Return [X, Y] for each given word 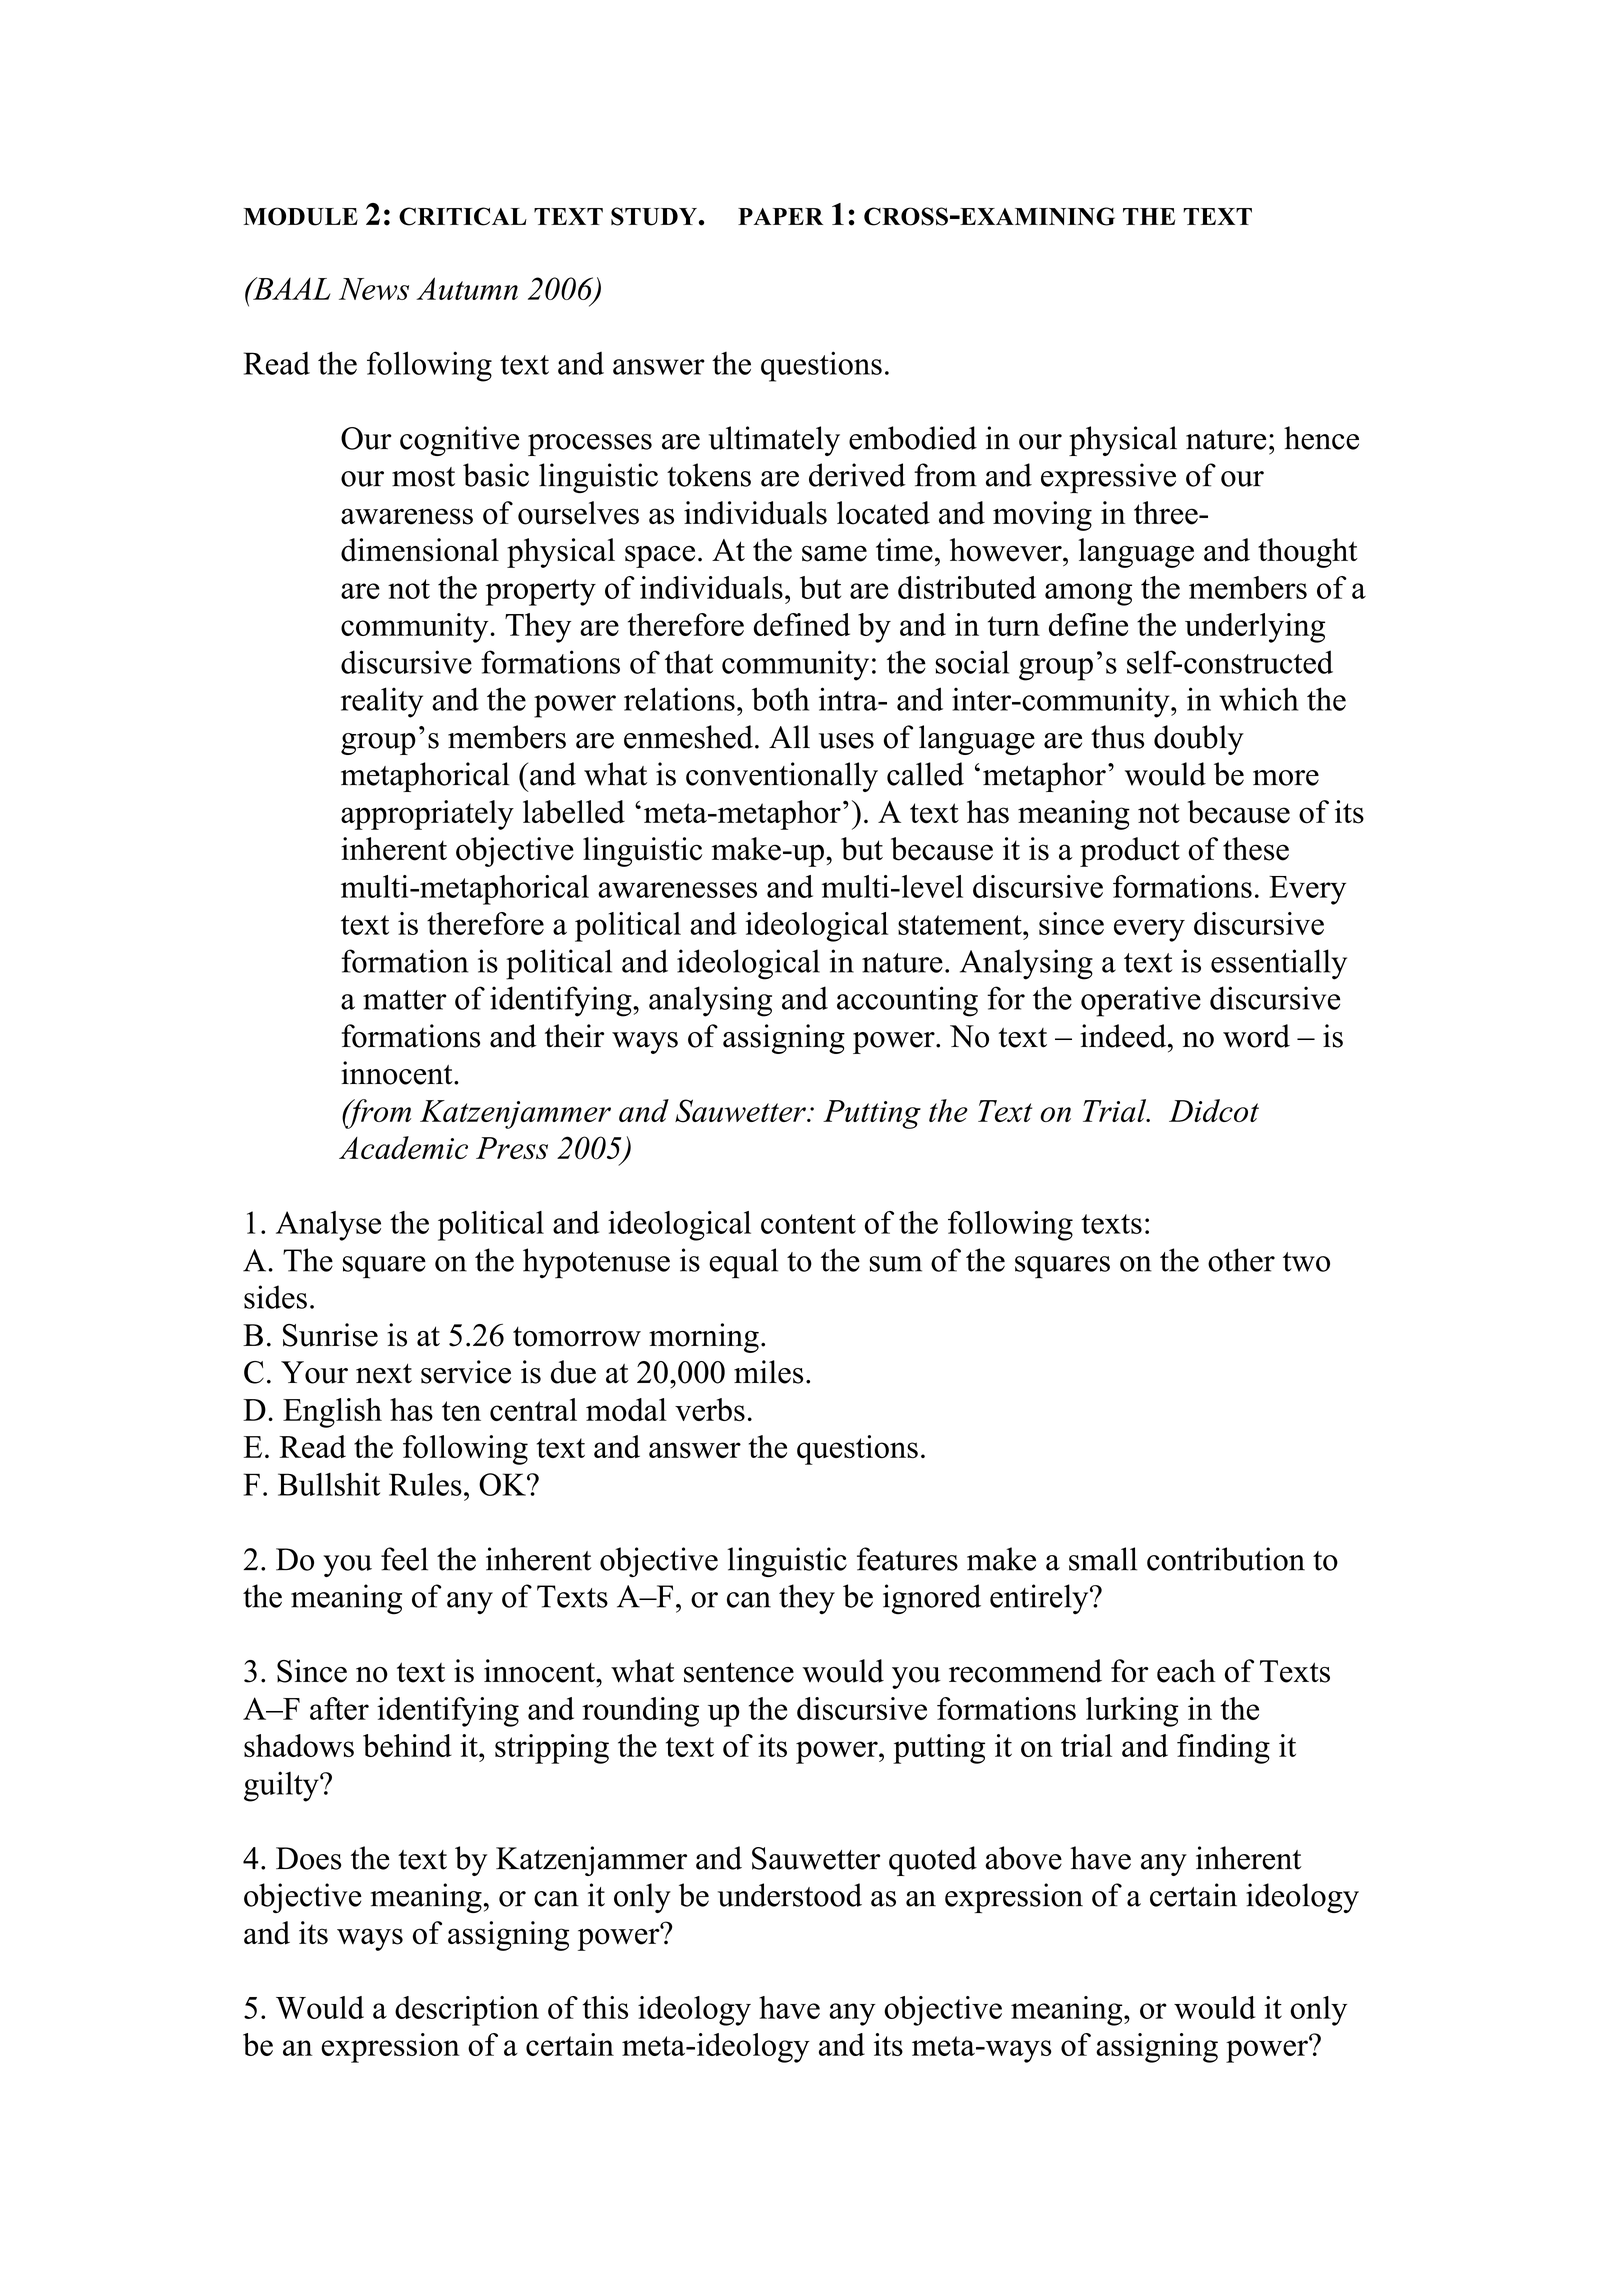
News [374, 289]
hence [1321, 438]
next [384, 1374]
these [1256, 849]
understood [790, 1895]
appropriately [427, 815]
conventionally [782, 777]
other [1241, 1260]
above [1023, 1858]
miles [768, 1372]
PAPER [780, 216]
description [467, 2011]
